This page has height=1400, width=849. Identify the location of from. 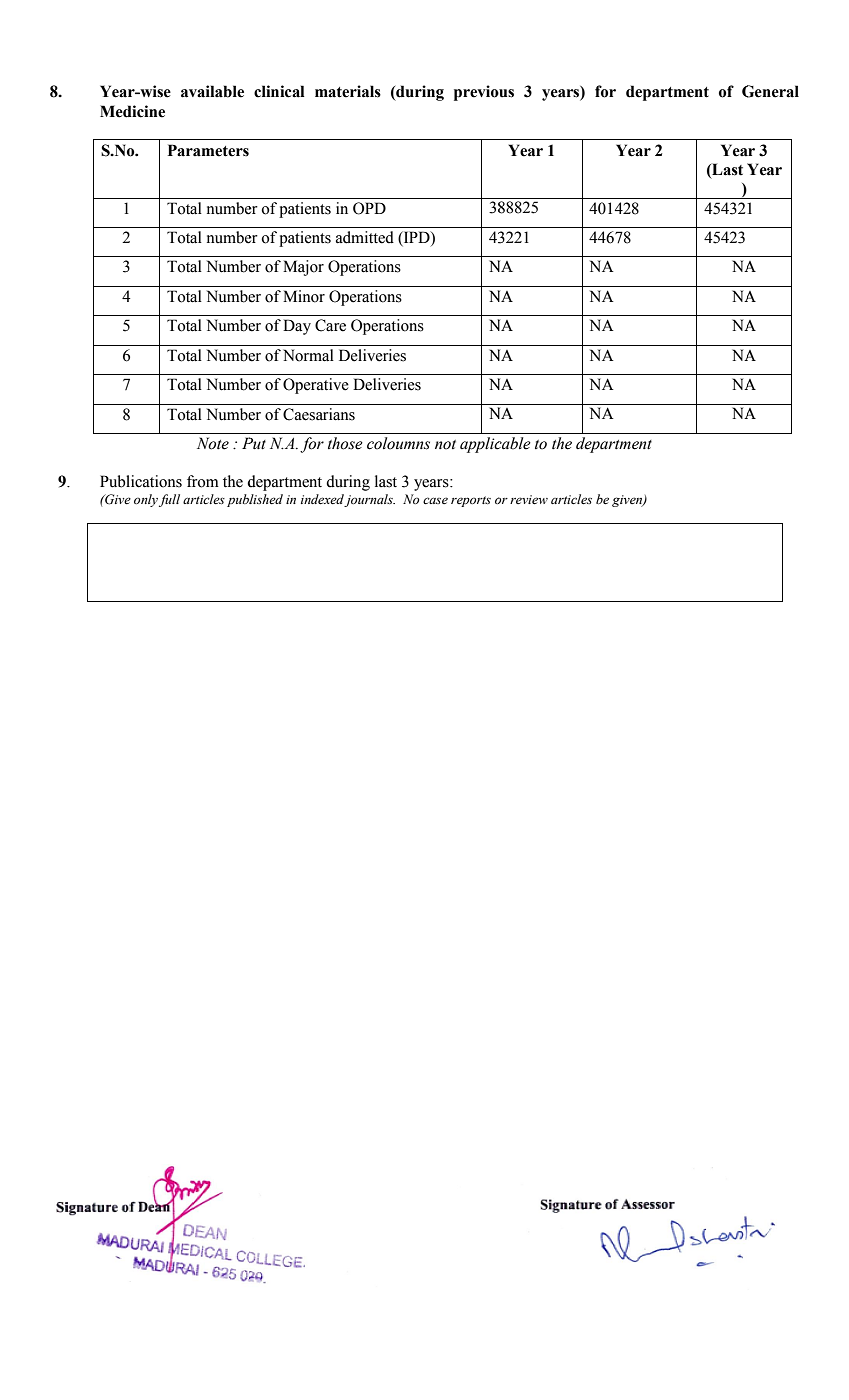
(203, 481).
